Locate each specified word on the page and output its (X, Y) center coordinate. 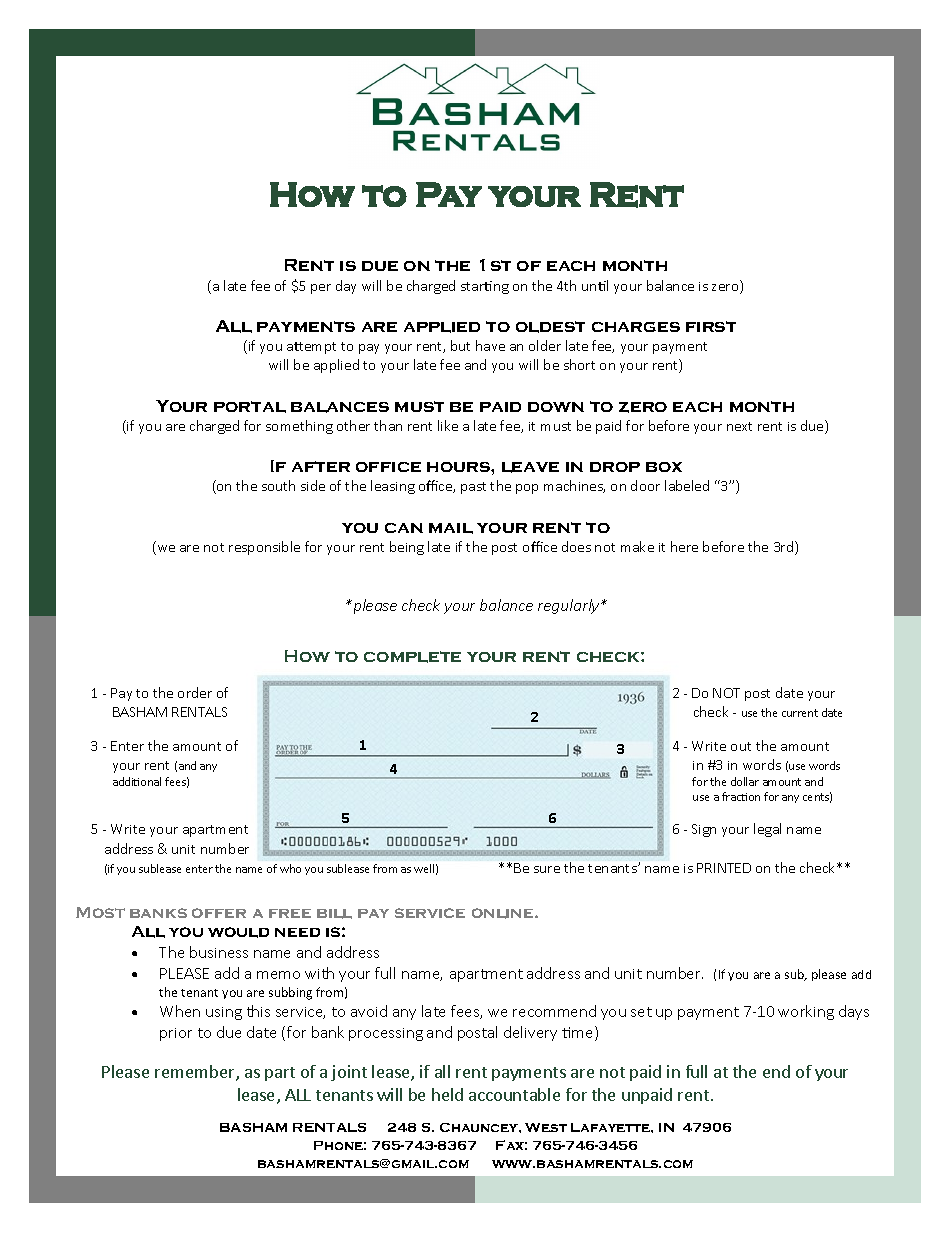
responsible (264, 548)
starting (485, 287)
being (407, 548)
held (447, 1094)
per (321, 289)
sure (547, 869)
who (290, 868)
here (684, 546)
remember (196, 1073)
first (711, 326)
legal (767, 830)
